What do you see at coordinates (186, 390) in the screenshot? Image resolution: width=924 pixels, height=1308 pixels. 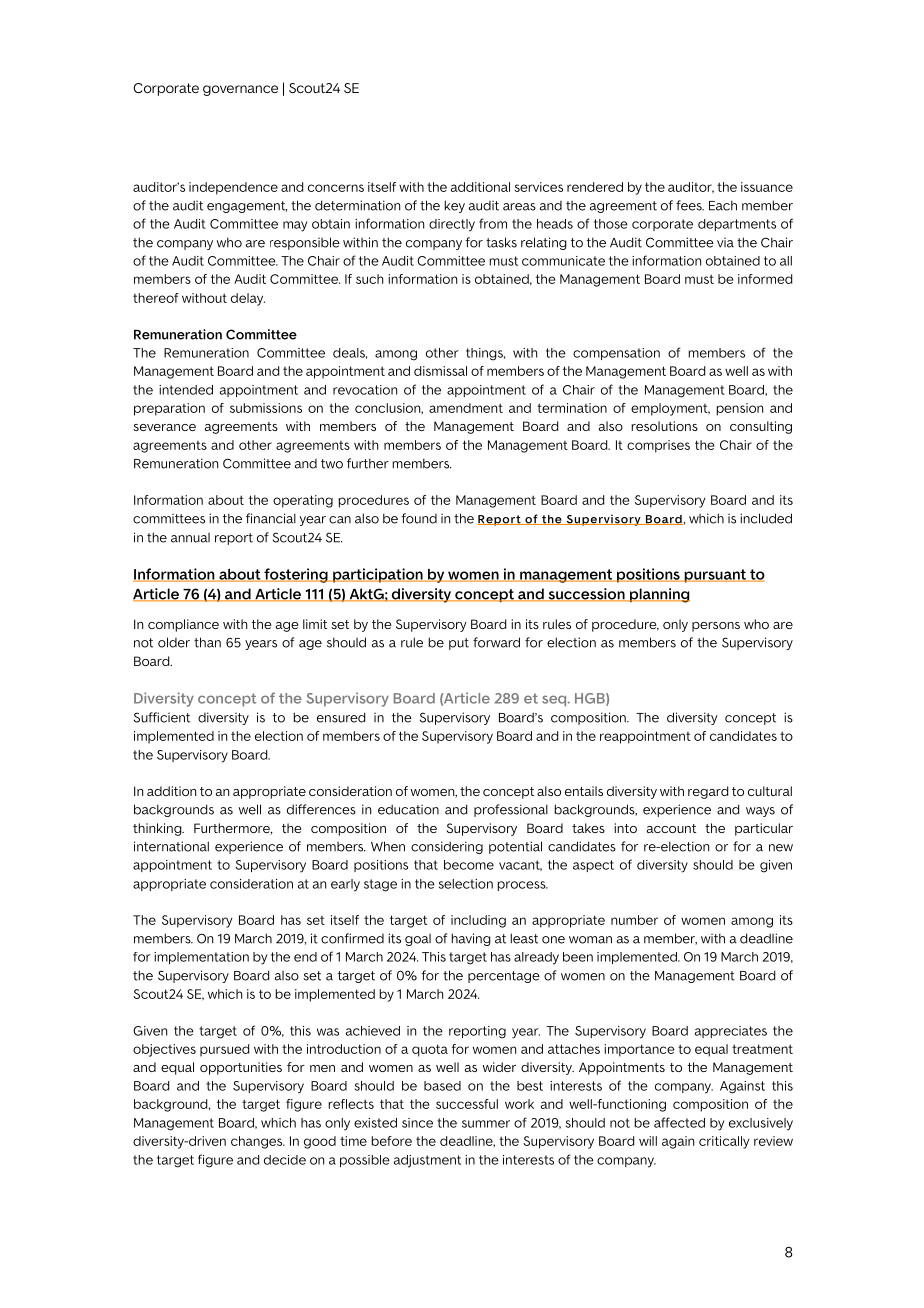 I see `intended` at bounding box center [186, 390].
